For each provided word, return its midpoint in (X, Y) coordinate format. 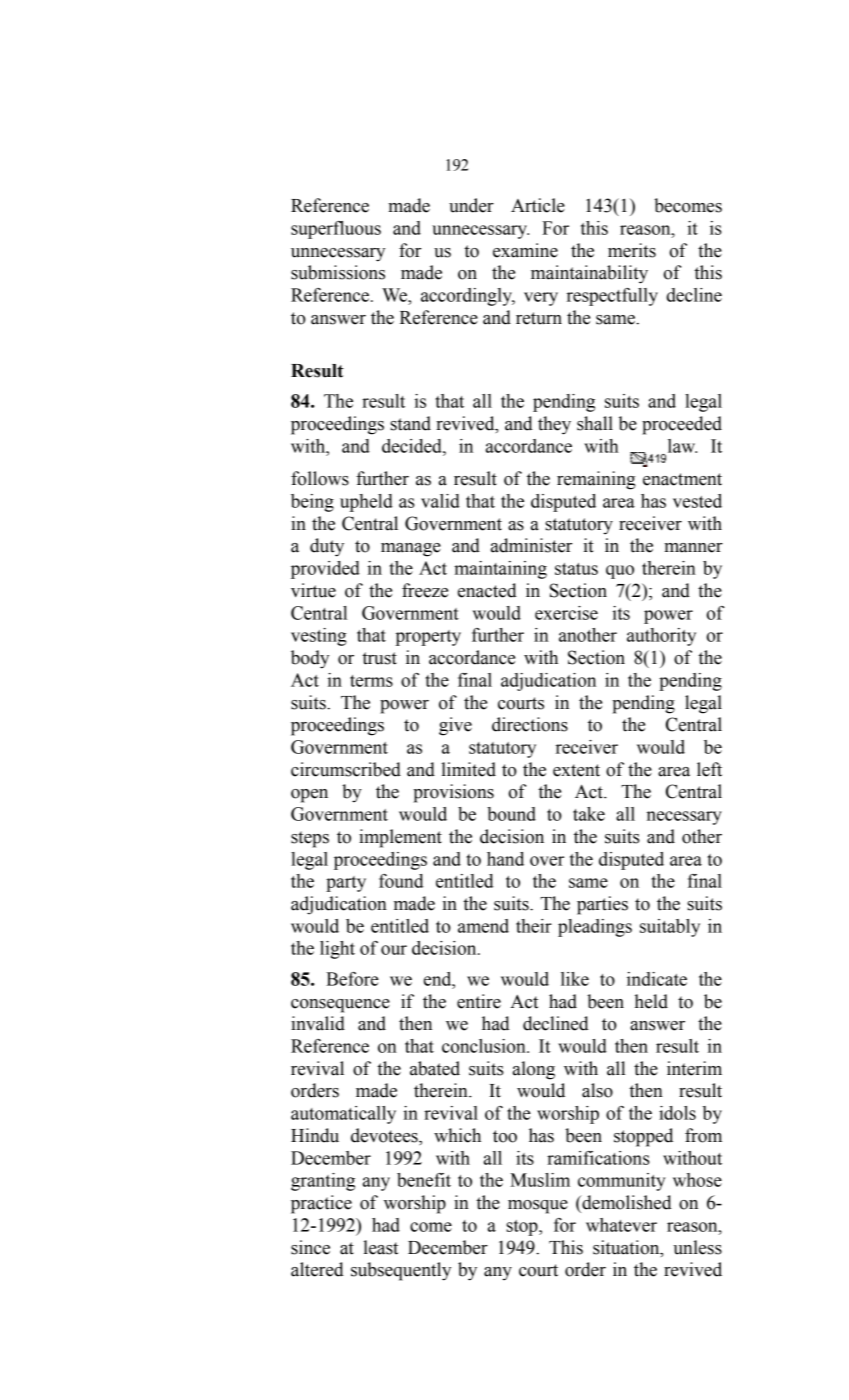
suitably (670, 928)
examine (525, 250)
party (346, 884)
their (534, 926)
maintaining (500, 570)
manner (693, 548)
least (380, 1247)
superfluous (336, 230)
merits (632, 250)
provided (325, 570)
